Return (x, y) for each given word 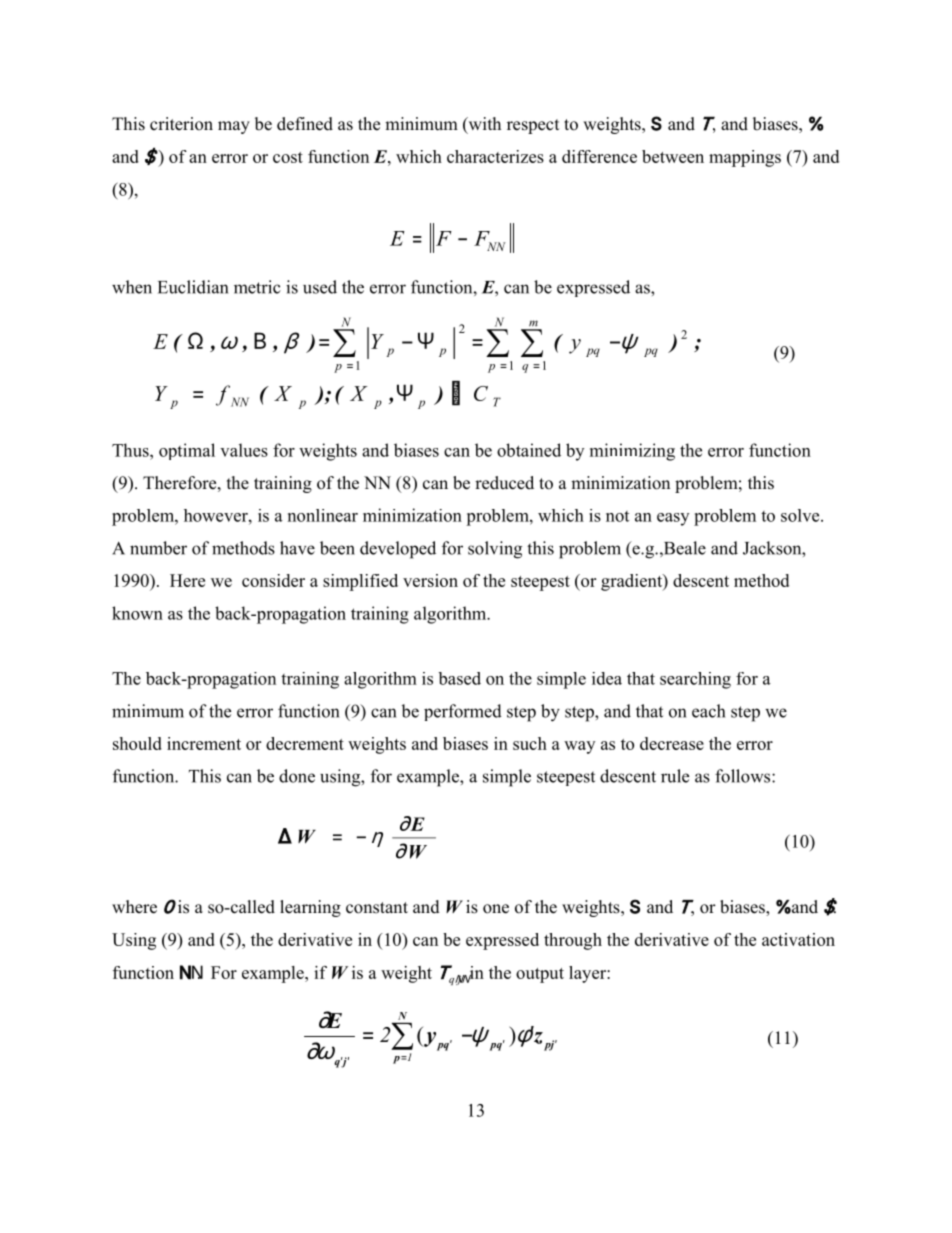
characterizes (495, 156)
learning (310, 908)
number (158, 548)
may (234, 127)
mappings (745, 158)
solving (495, 550)
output (540, 975)
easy (673, 519)
